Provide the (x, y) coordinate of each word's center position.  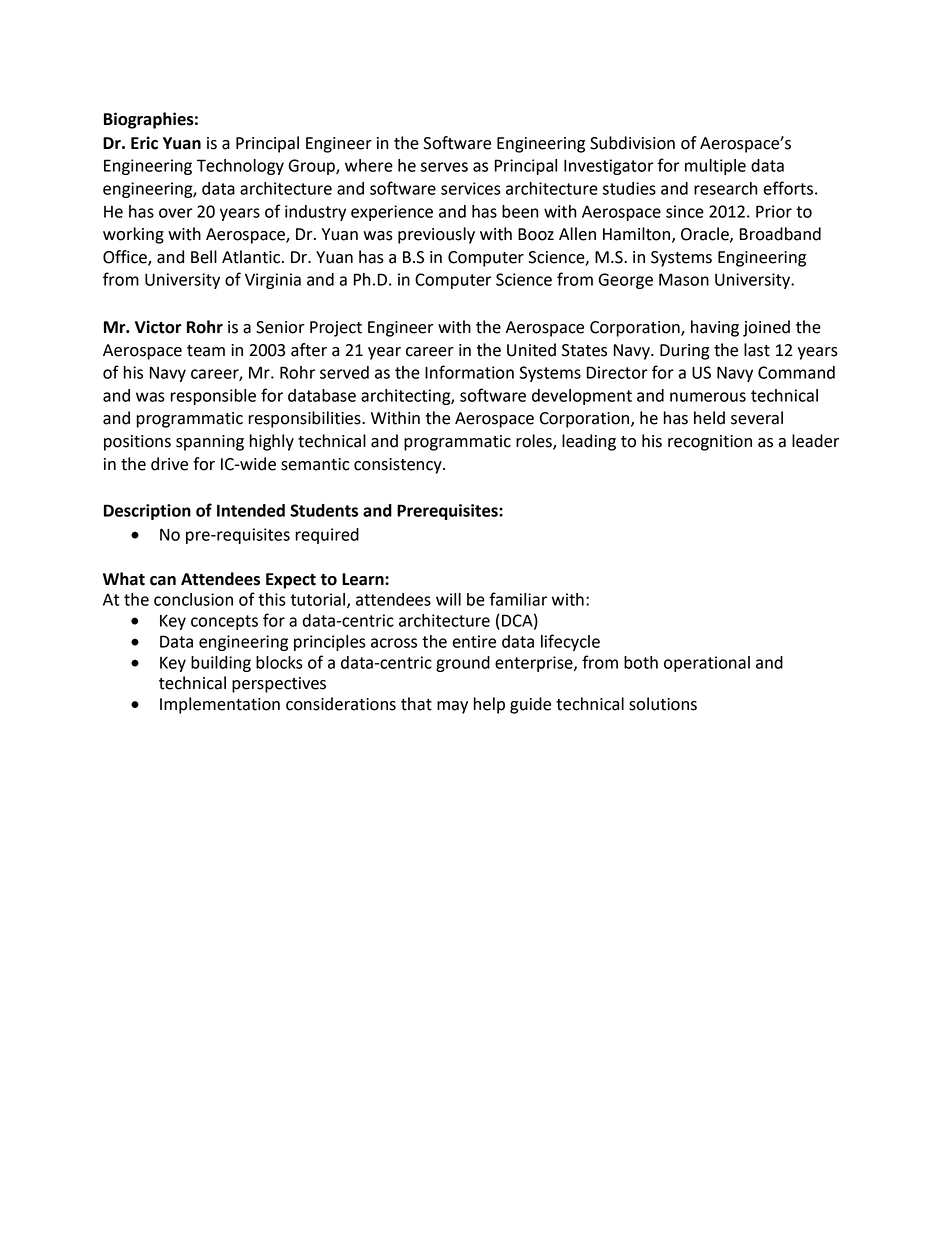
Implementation (220, 705)
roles (535, 442)
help (489, 705)
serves (444, 167)
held (709, 418)
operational (707, 664)
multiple (715, 167)
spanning (210, 443)
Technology (240, 167)
